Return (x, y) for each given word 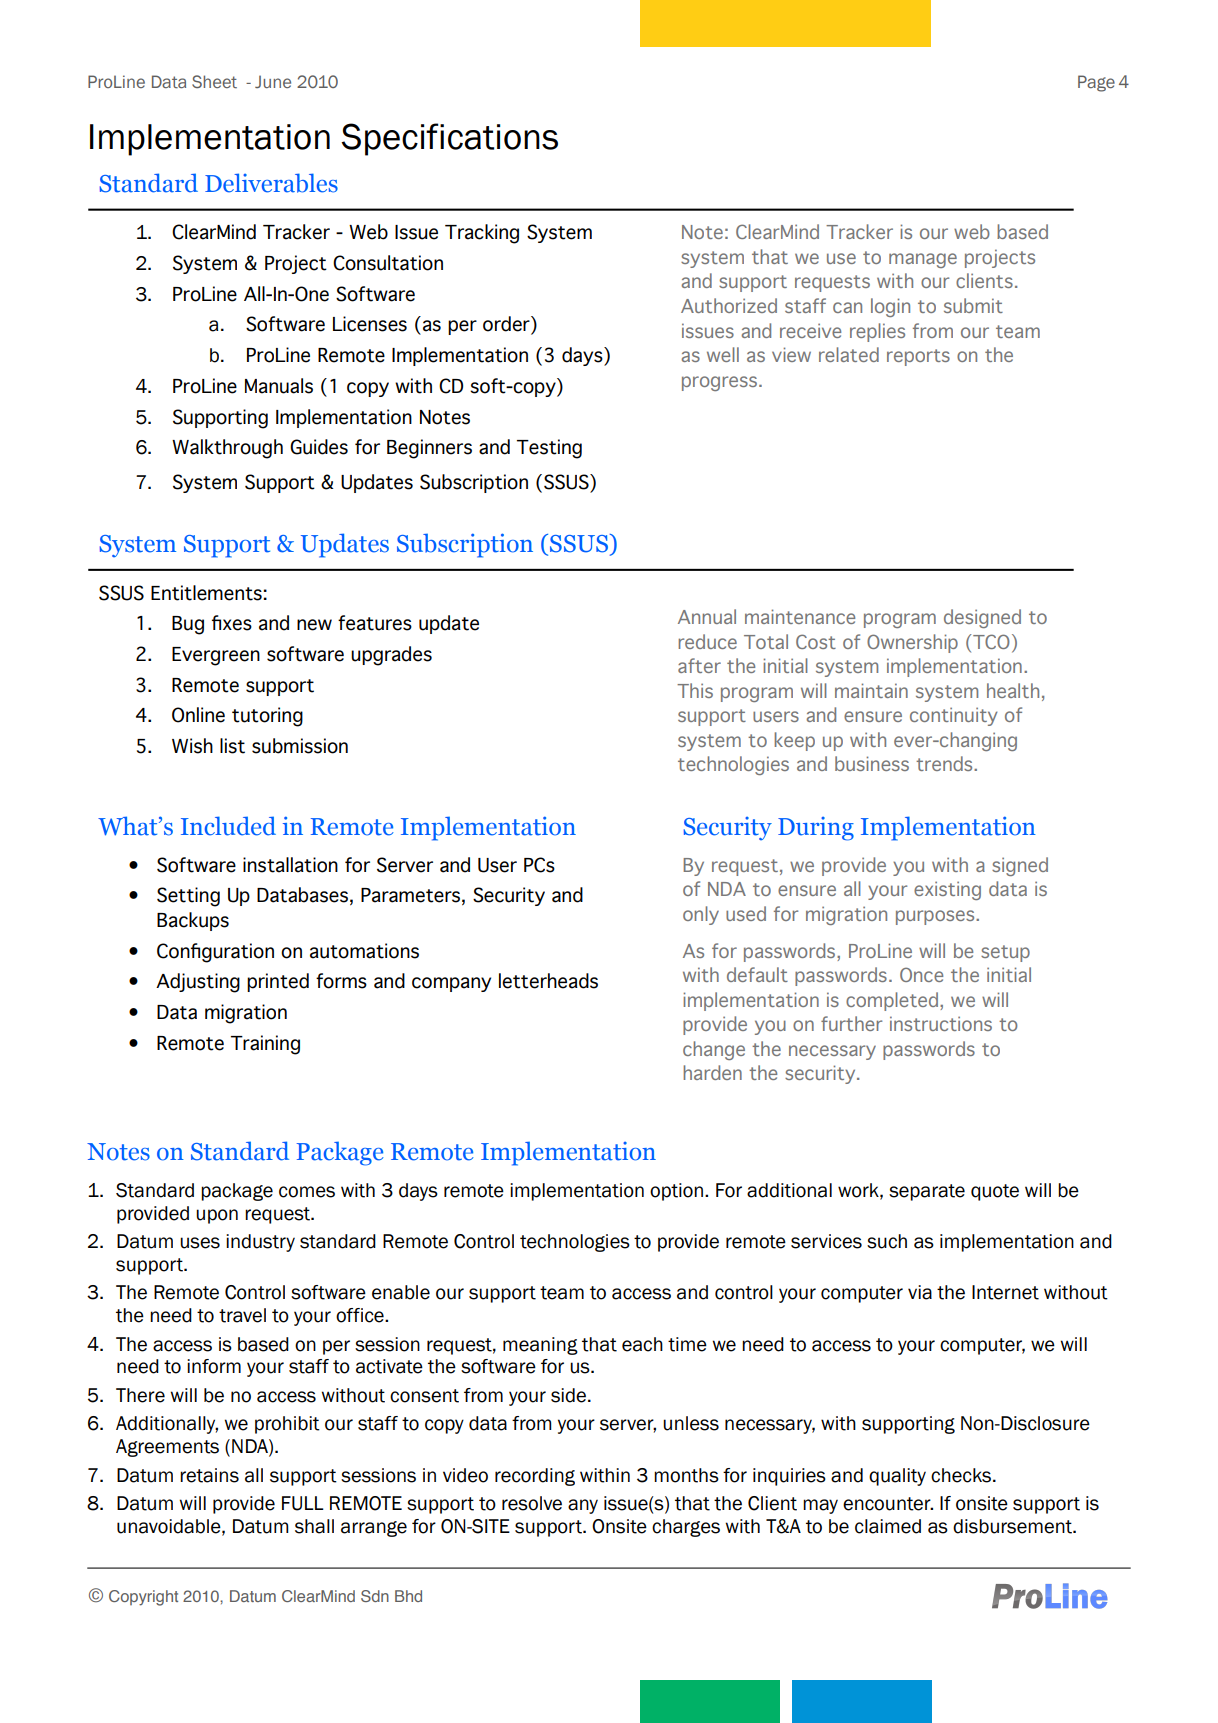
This (695, 690)
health (1013, 690)
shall (314, 1526)
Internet (1005, 1292)
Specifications (449, 139)
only (701, 915)
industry (260, 1243)
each (642, 1344)
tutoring (267, 717)
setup (1005, 953)
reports (918, 357)
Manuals (279, 386)
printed (278, 982)
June (273, 81)
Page (1096, 83)
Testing (549, 449)
